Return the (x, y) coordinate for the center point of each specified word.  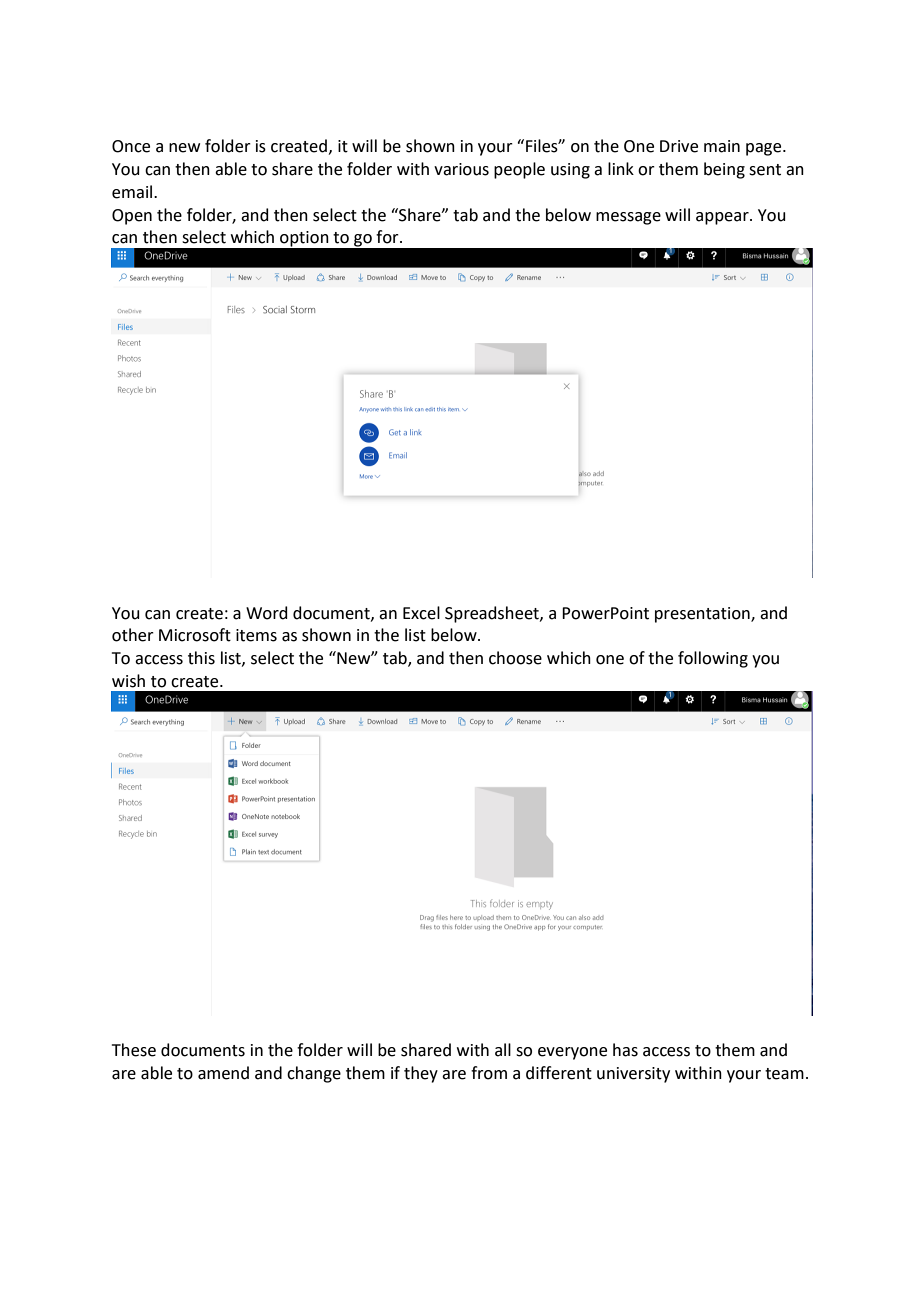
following (713, 659)
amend (223, 1073)
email (133, 192)
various (461, 169)
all (503, 1050)
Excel (421, 613)
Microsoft (195, 635)
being (724, 170)
